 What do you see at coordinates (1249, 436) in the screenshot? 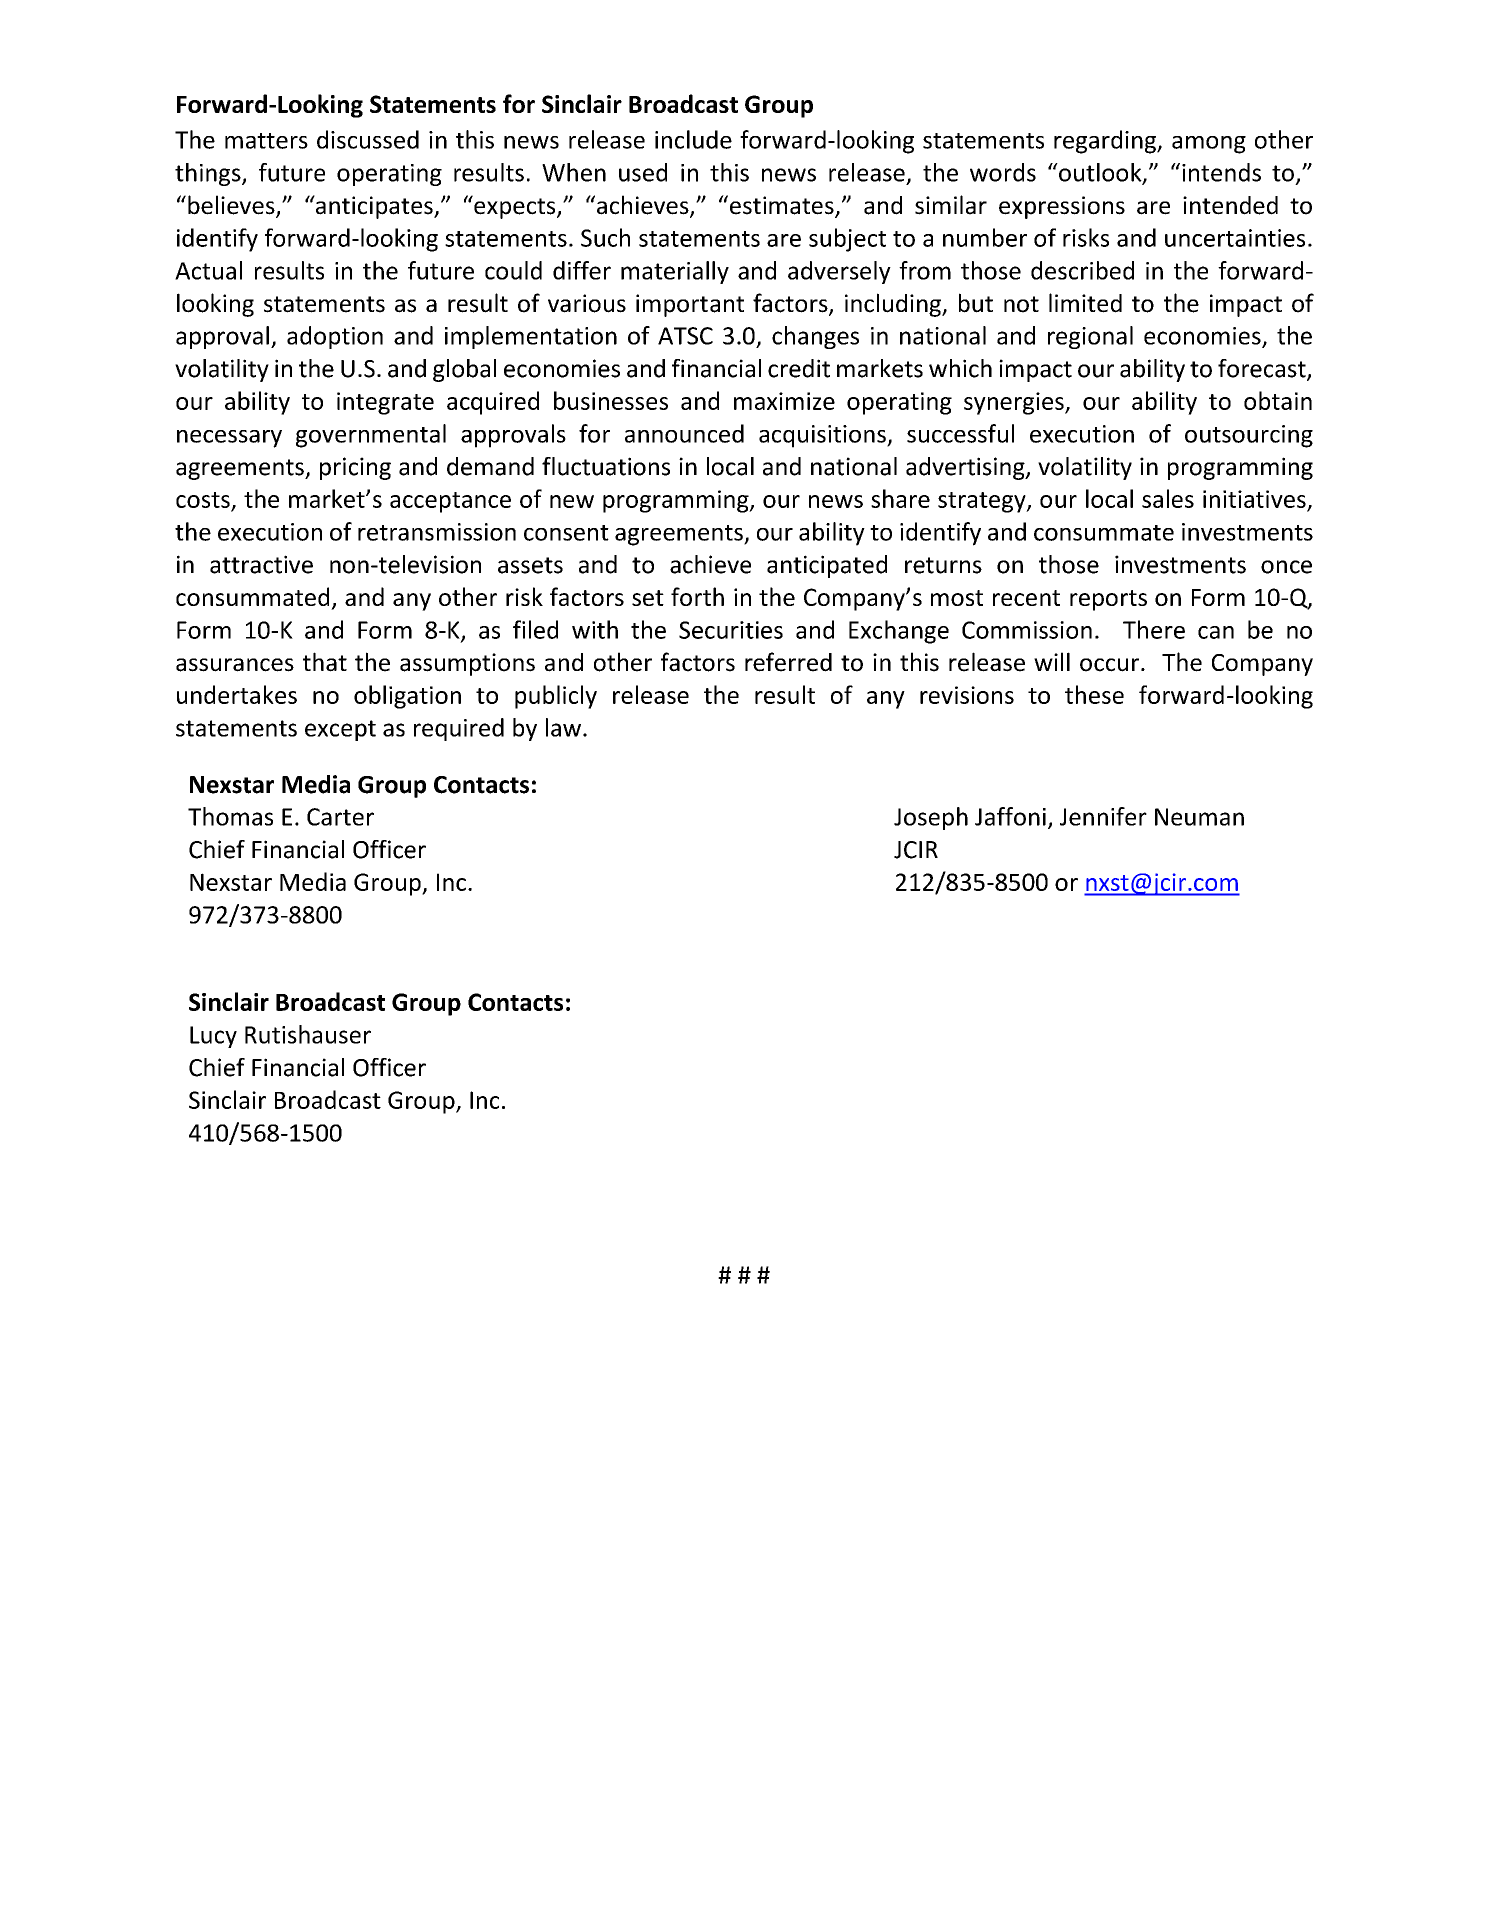
I see `outsourcing` at bounding box center [1249, 436].
